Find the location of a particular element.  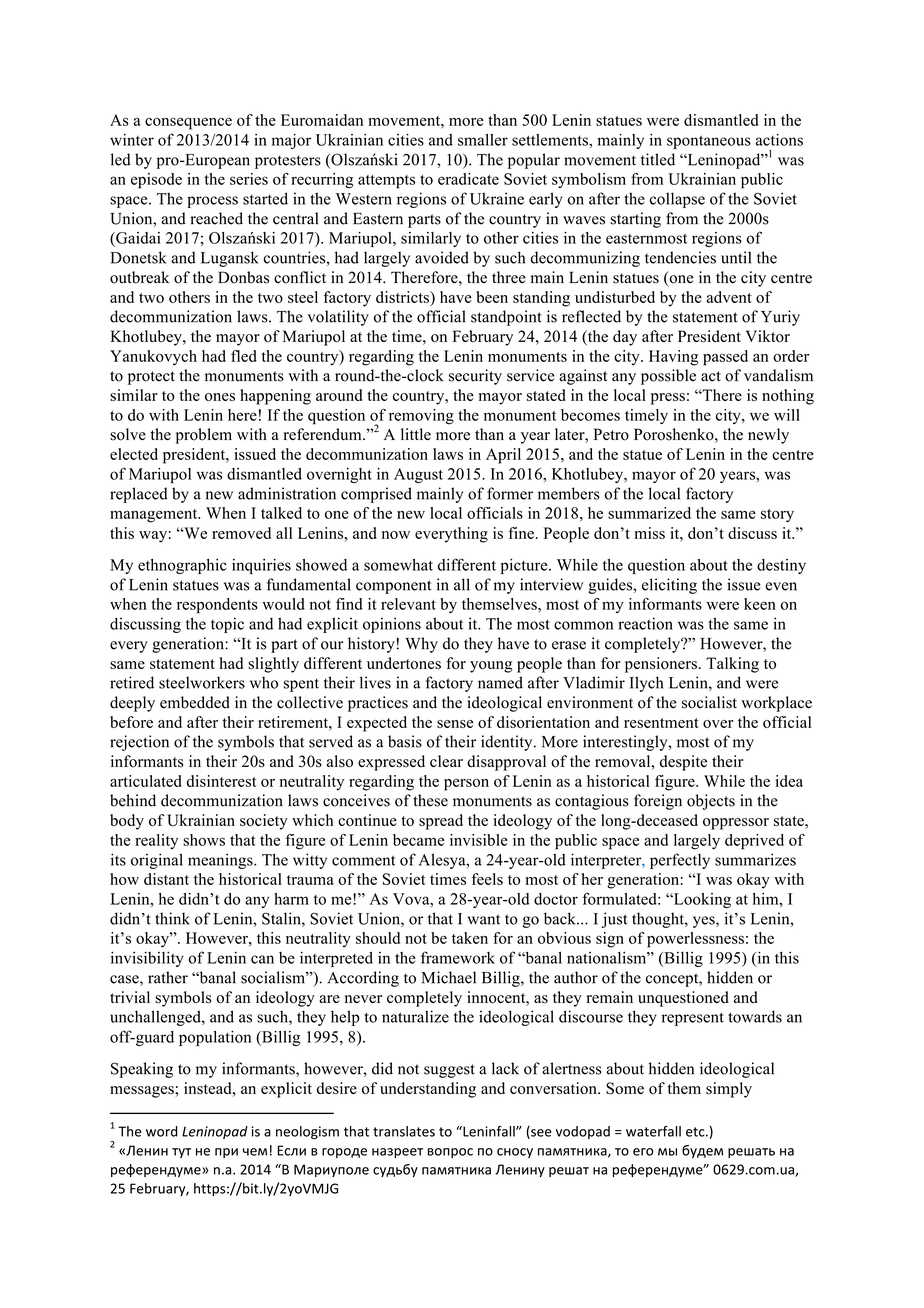

person is located at coordinates (466, 785).
